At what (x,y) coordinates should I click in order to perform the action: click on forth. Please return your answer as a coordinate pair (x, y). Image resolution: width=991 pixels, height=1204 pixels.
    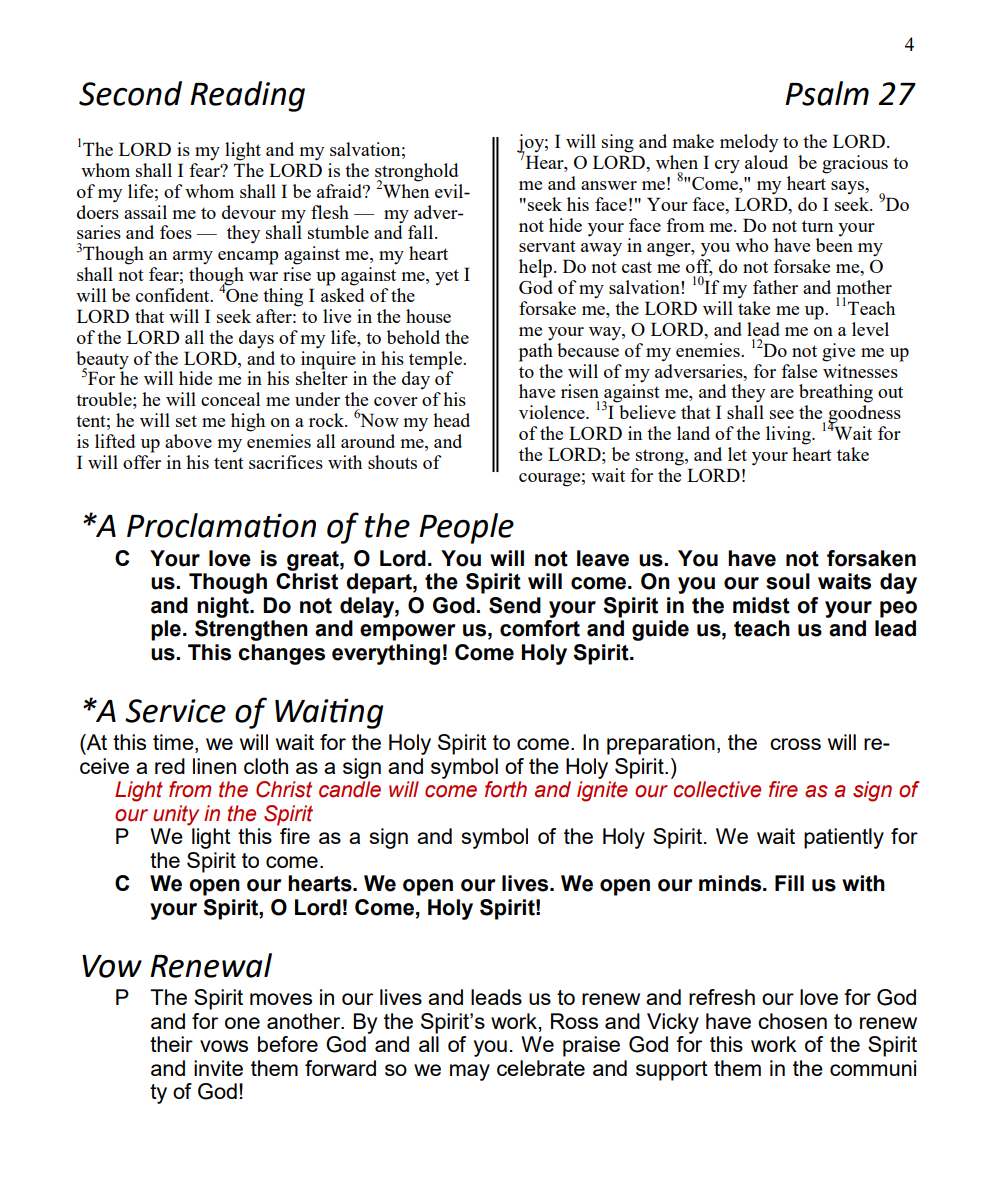
    Looking at the image, I should click on (506, 789).
